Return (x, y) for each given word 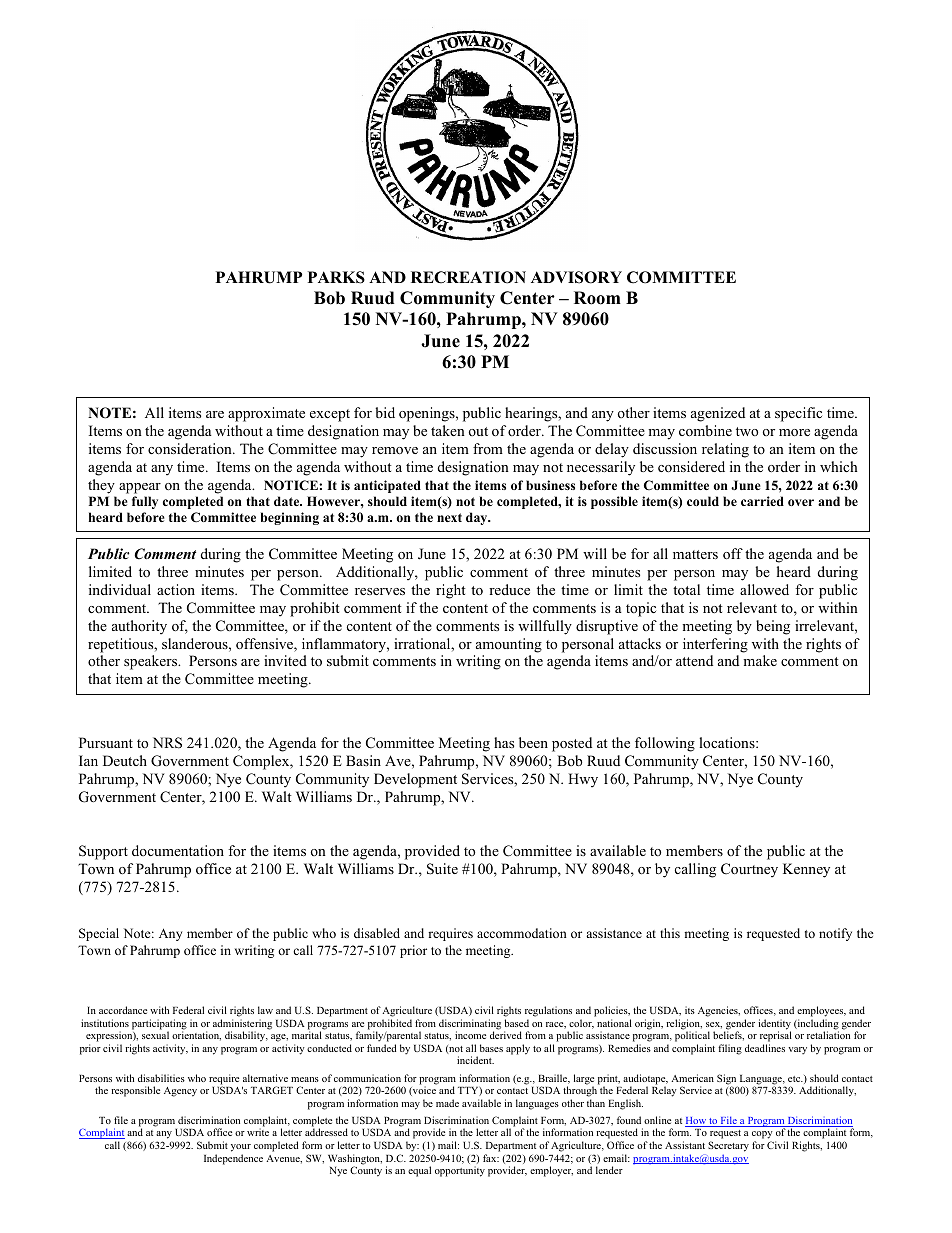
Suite (442, 869)
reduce (509, 589)
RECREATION (468, 277)
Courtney (749, 870)
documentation (178, 850)
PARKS (336, 277)
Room (597, 298)
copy (762, 1136)
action (176, 589)
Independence (233, 1159)
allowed (764, 589)
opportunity (460, 1171)
